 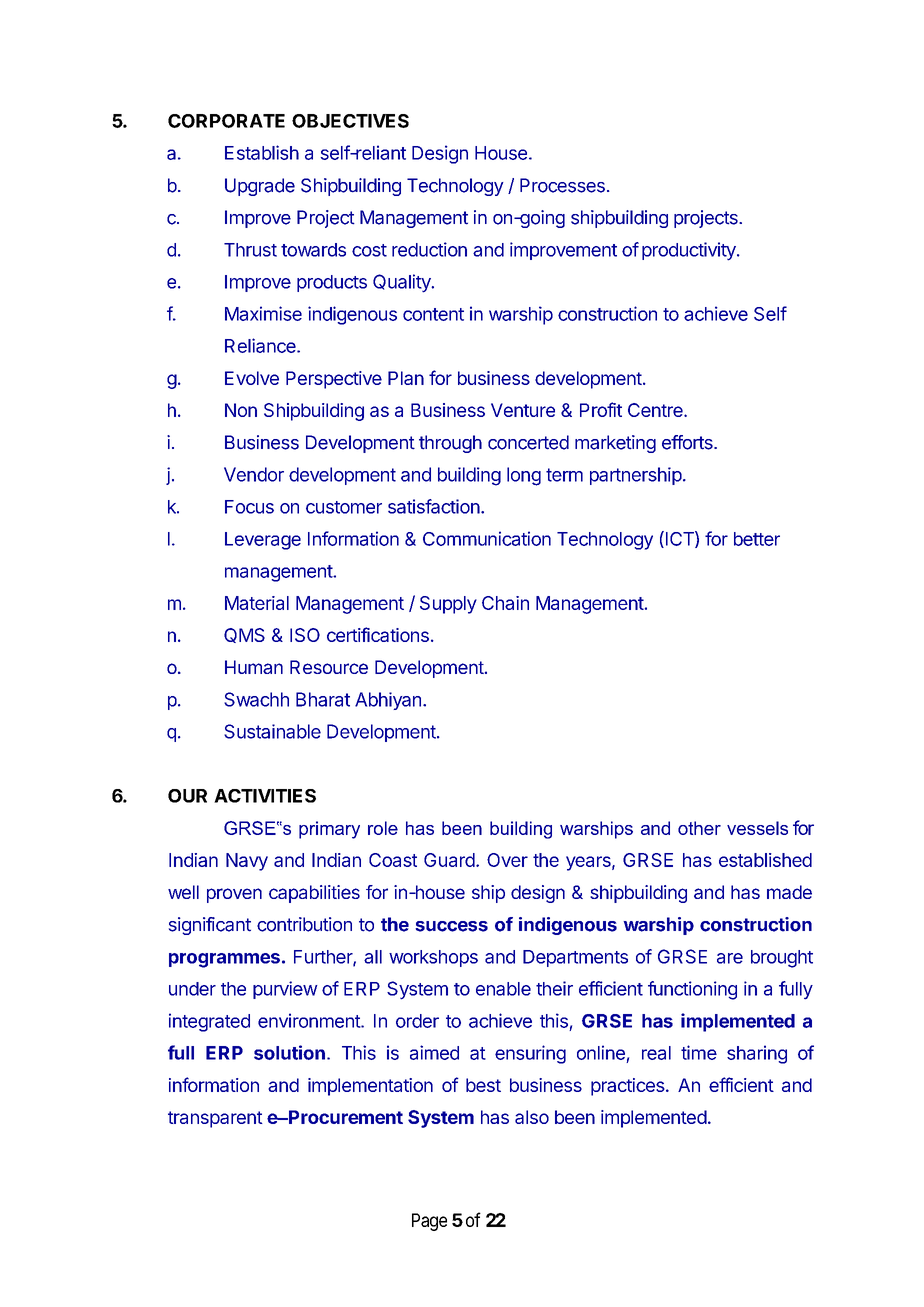 I want to click on practices, so click(x=628, y=1087).
